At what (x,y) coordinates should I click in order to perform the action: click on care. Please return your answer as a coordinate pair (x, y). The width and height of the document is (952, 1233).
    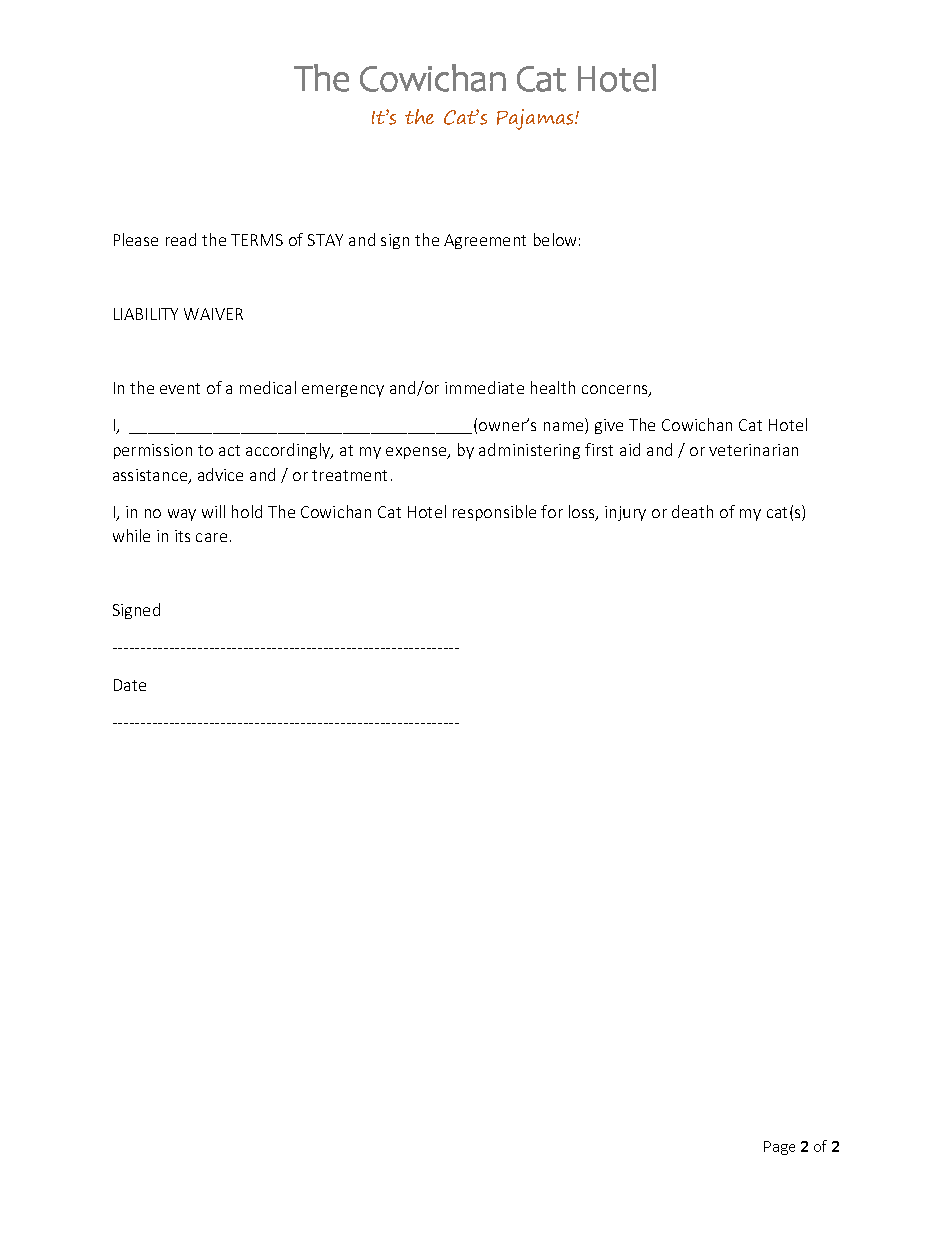
    Looking at the image, I should click on (211, 537).
